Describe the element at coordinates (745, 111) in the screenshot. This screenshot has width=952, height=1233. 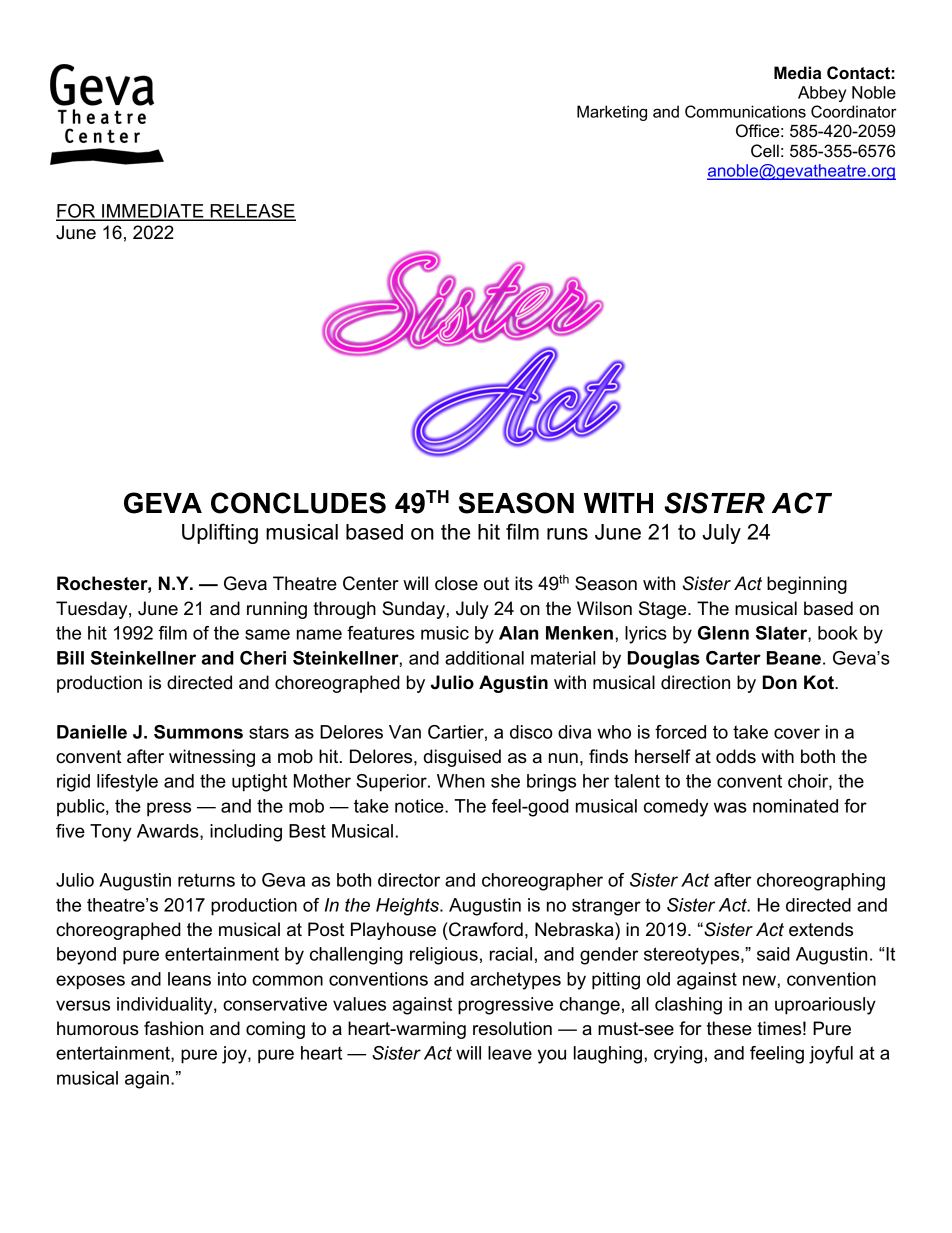
I see `Communications` at that location.
